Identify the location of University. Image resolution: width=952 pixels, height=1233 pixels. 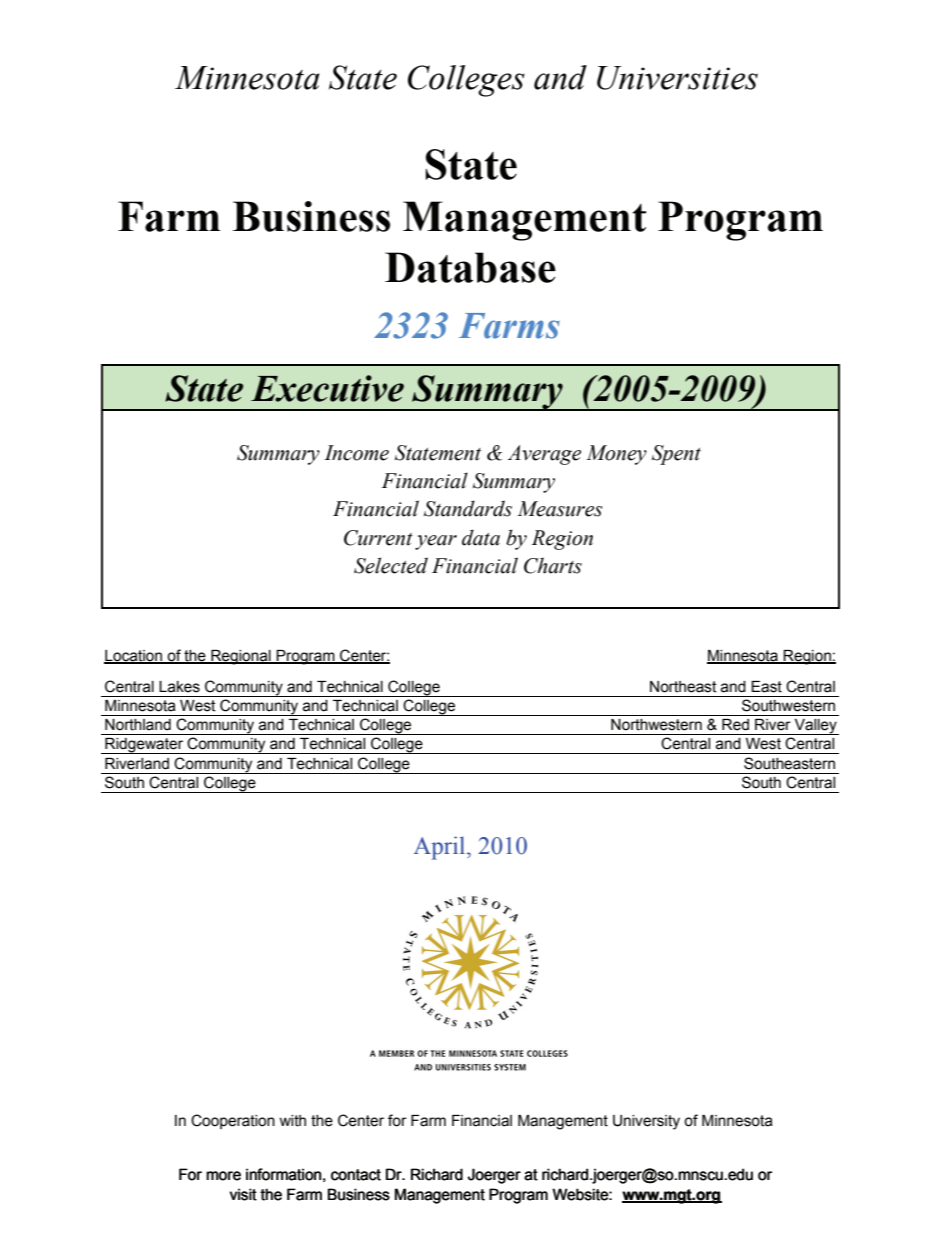
(646, 1122).
